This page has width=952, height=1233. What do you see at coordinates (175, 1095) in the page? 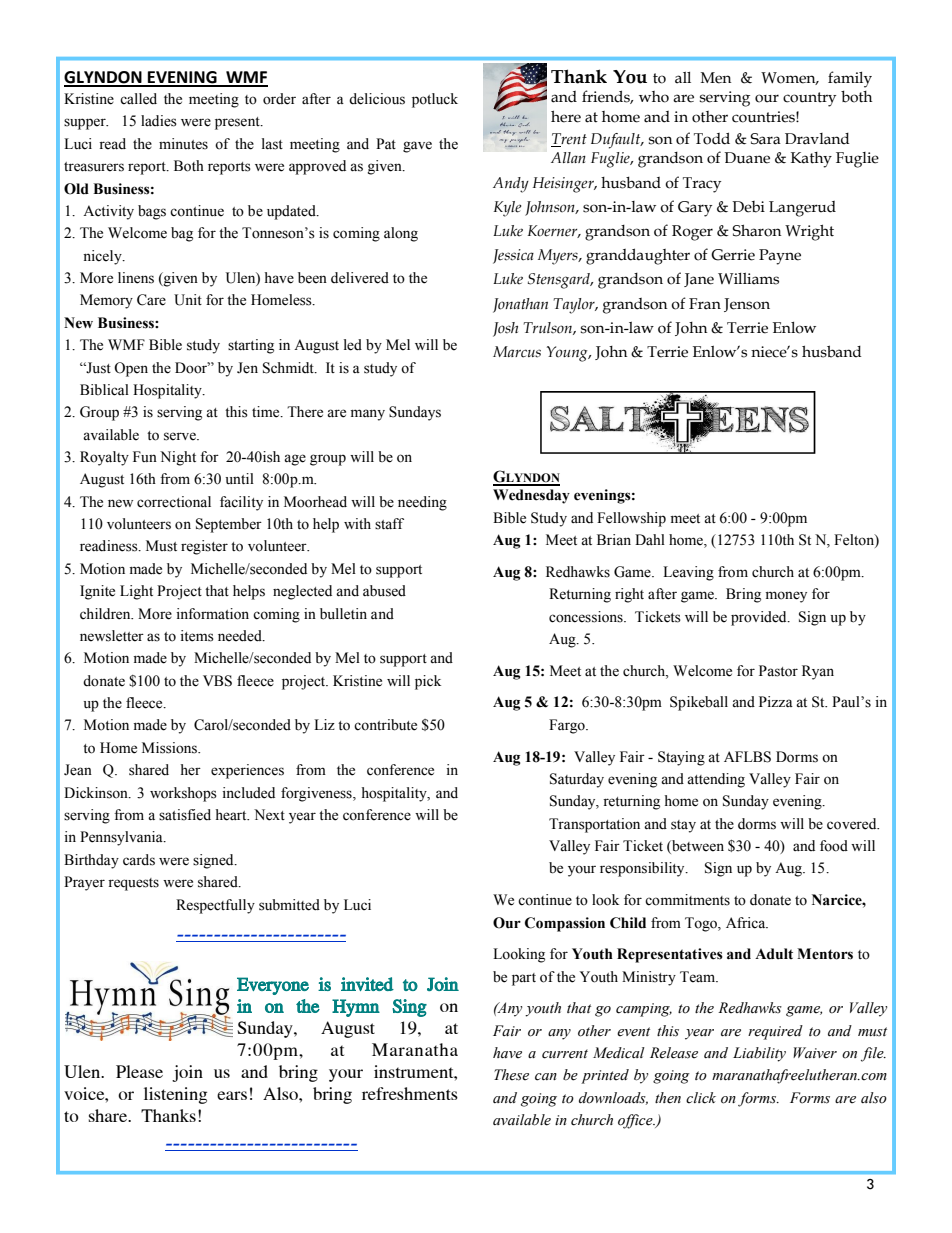
I see `listening` at bounding box center [175, 1095].
